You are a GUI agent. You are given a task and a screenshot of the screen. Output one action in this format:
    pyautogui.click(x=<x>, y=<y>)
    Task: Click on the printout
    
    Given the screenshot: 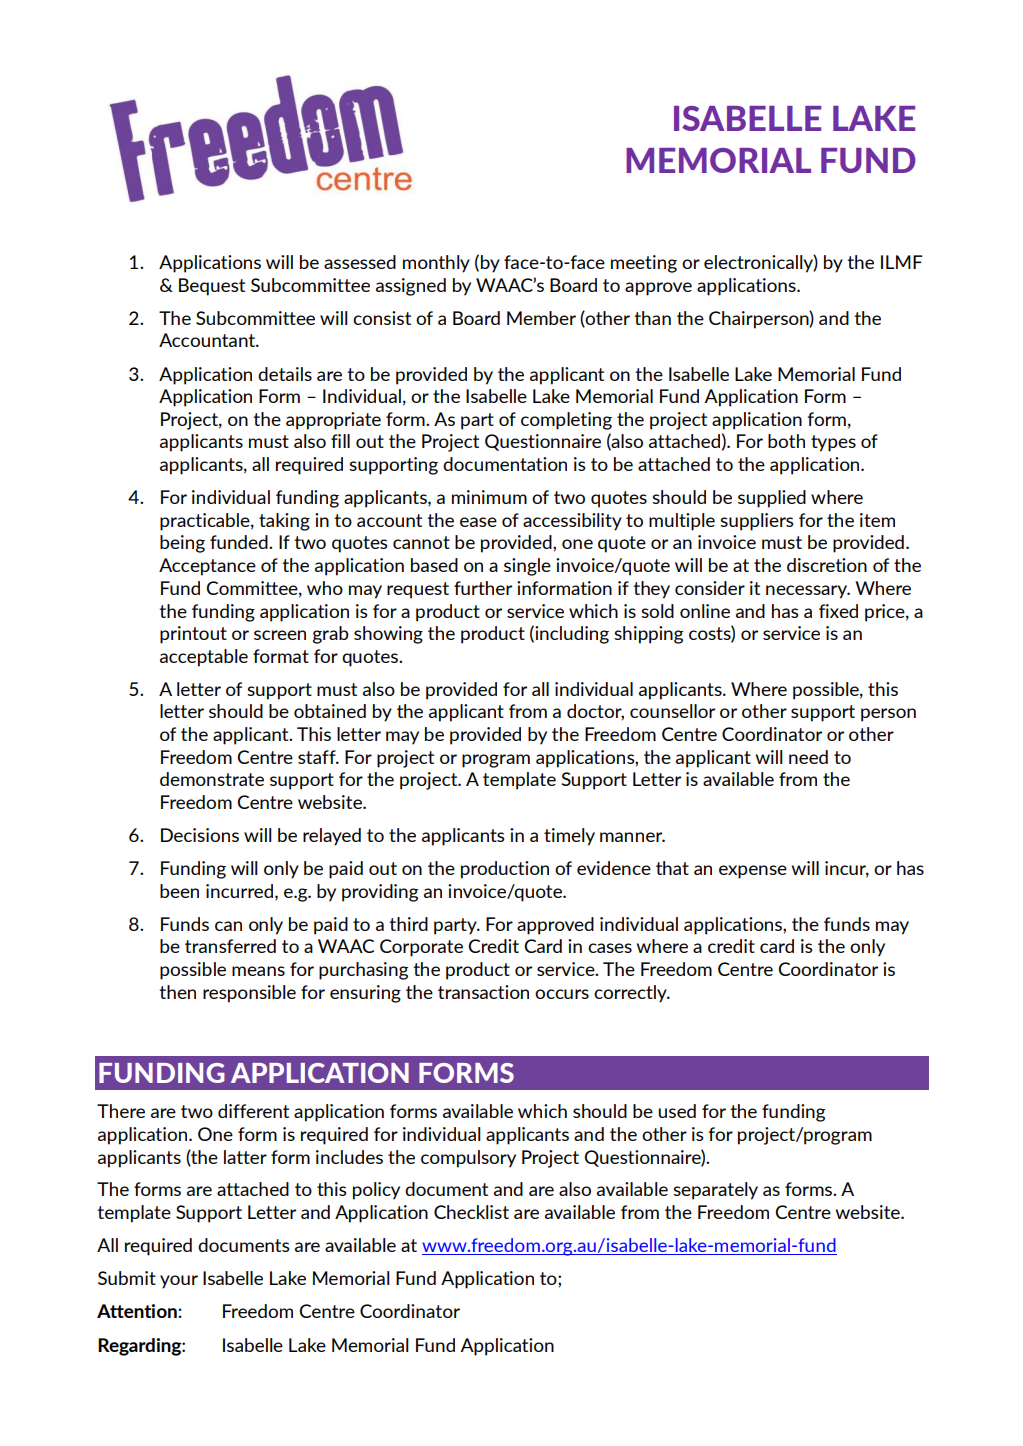 What is the action you would take?
    pyautogui.click(x=193, y=635)
